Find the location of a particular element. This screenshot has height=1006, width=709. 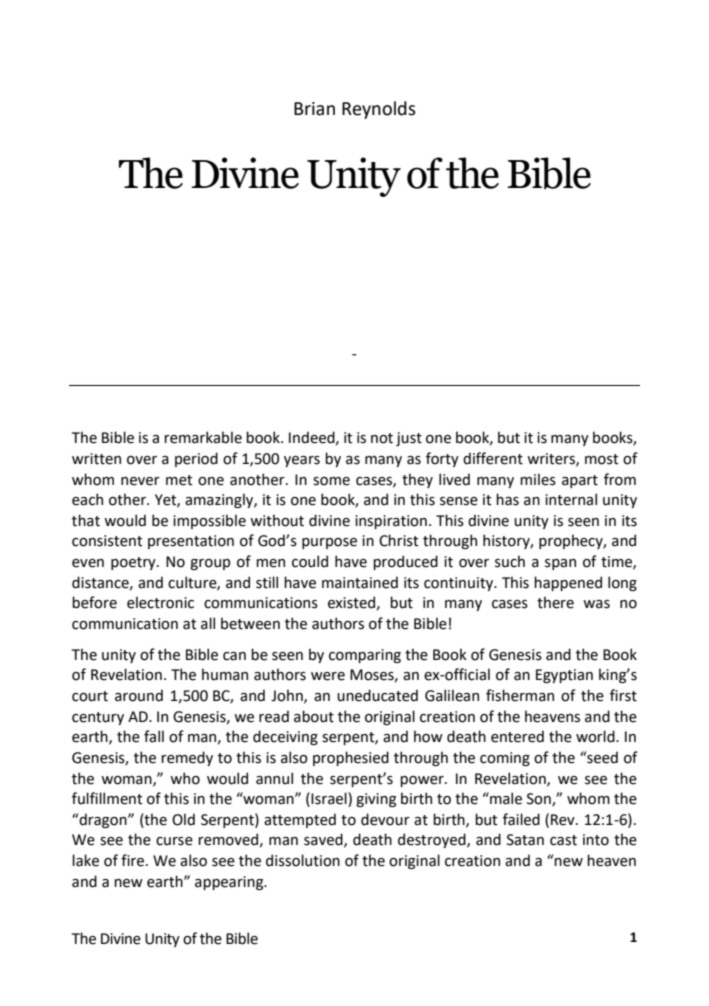

years is located at coordinates (302, 461).
